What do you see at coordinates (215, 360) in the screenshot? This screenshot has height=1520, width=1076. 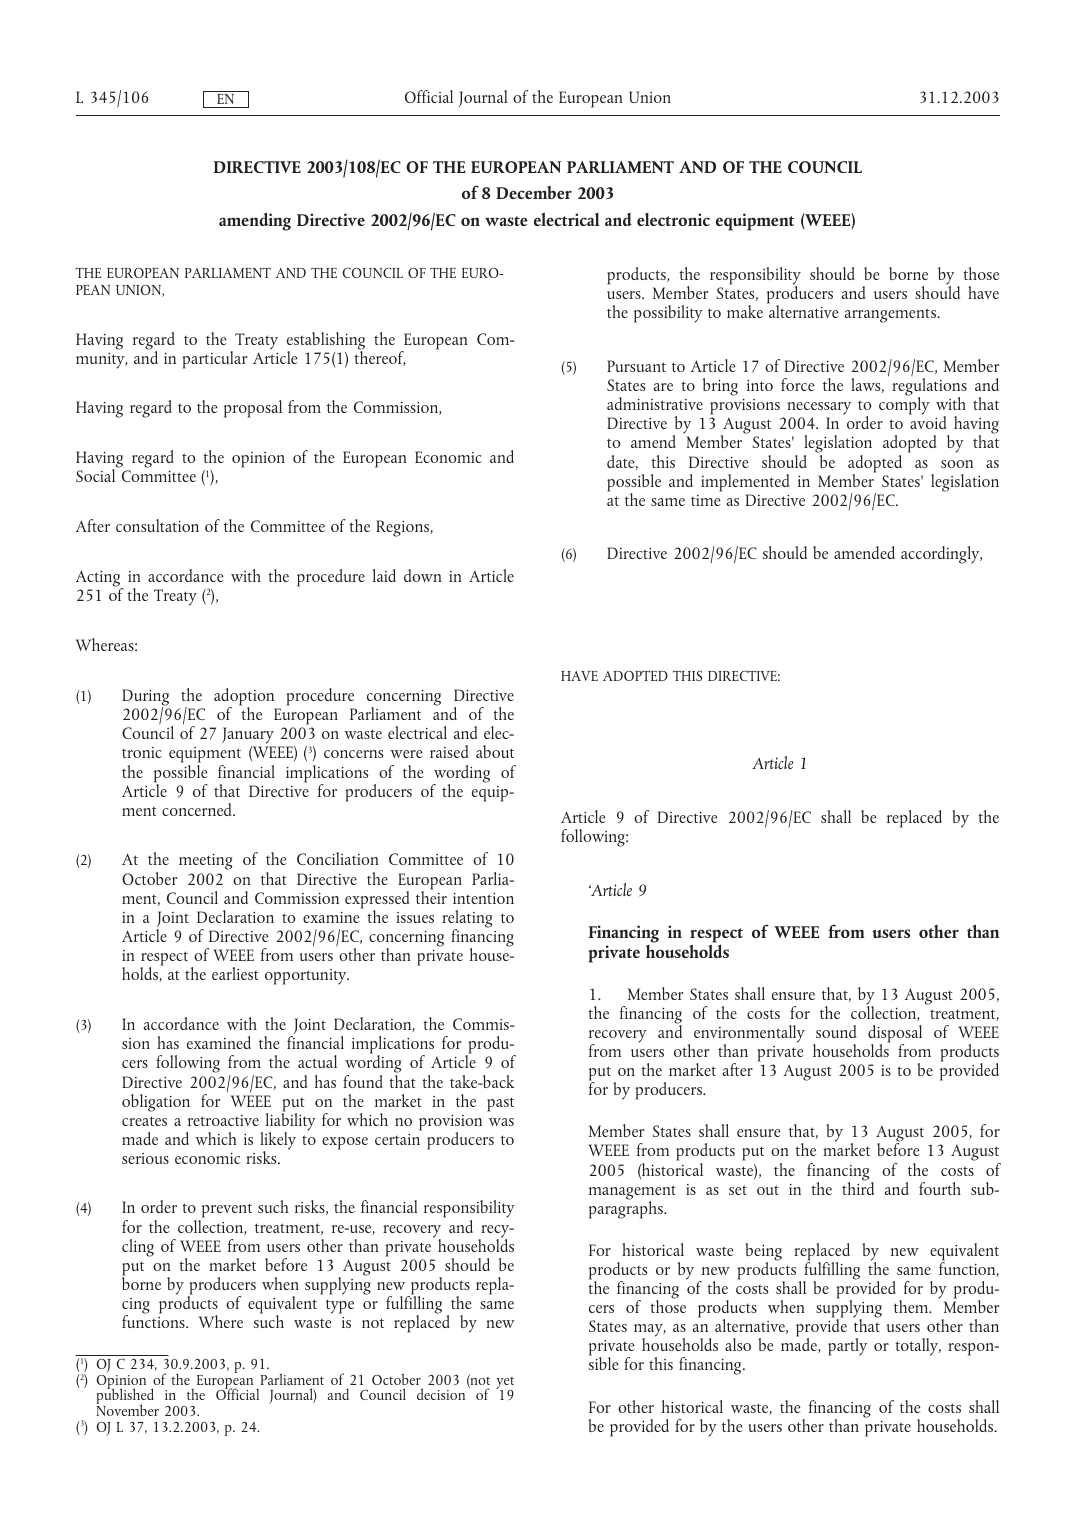 I see `particular` at bounding box center [215, 360].
